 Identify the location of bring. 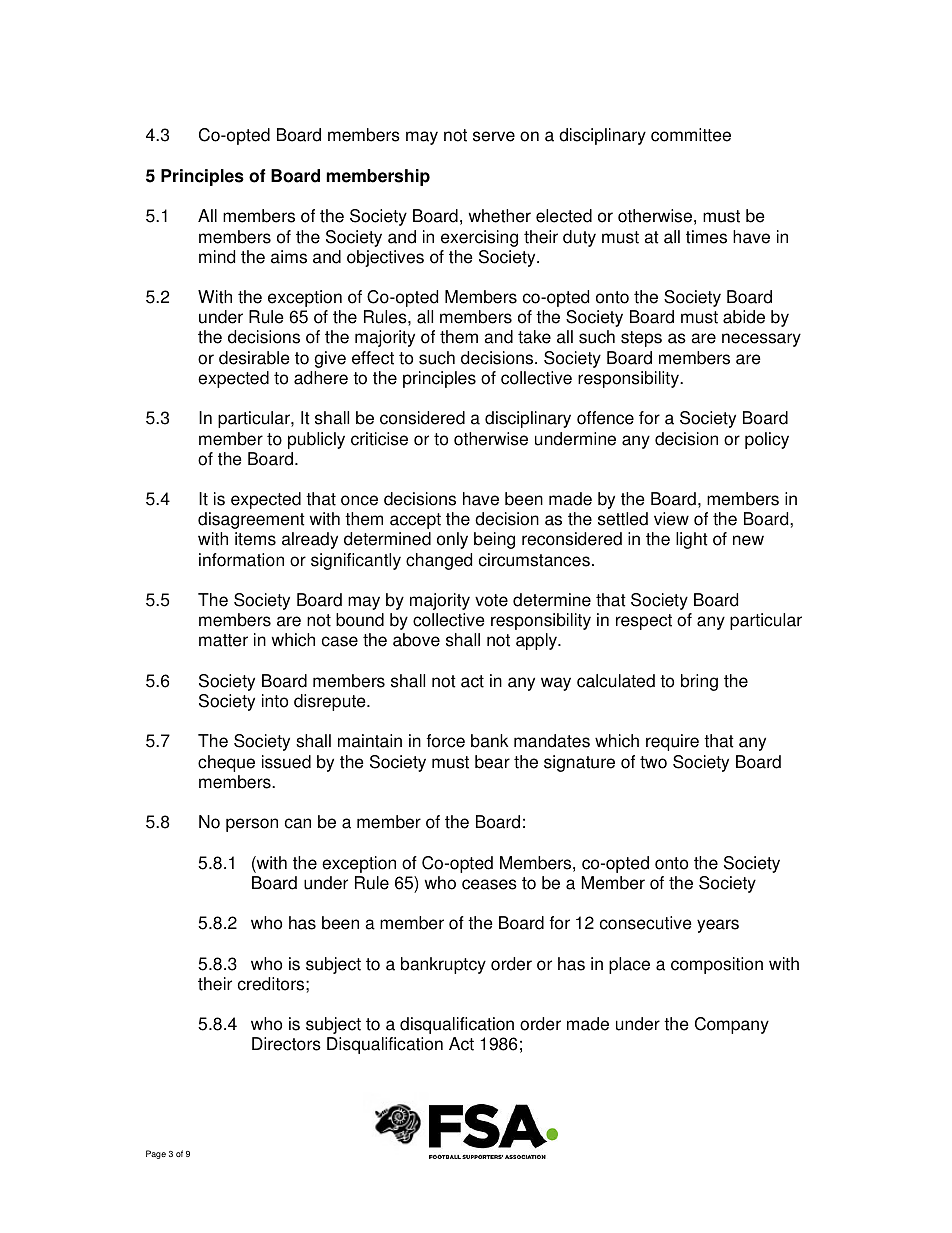
(699, 682).
